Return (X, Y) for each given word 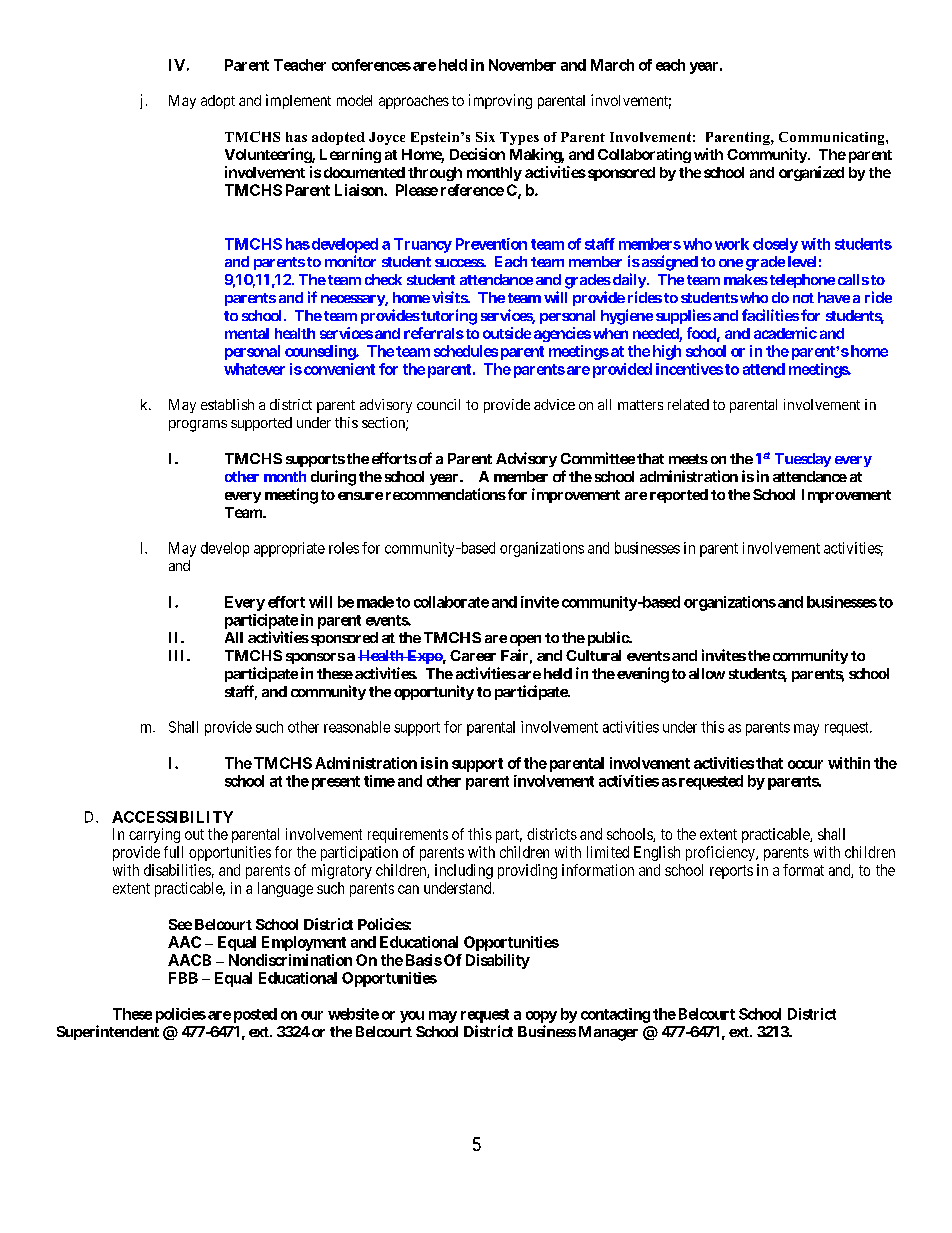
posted (255, 1015)
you (412, 1017)
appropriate (289, 549)
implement (298, 101)
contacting (615, 1015)
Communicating (833, 138)
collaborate (451, 602)
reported (679, 496)
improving (500, 101)
